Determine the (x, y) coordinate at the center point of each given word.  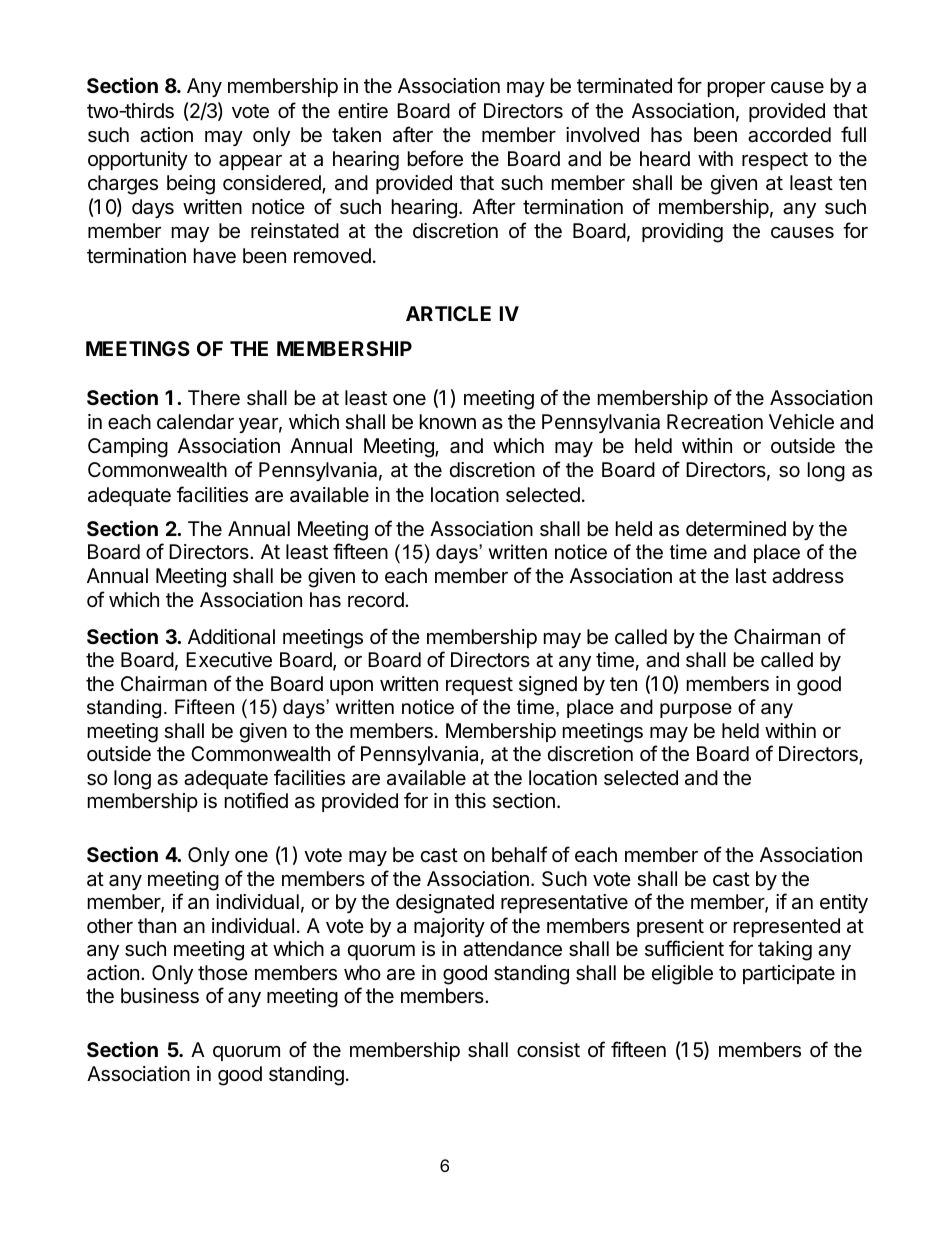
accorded (789, 135)
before (435, 158)
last (751, 576)
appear (250, 162)
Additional (231, 636)
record (377, 599)
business (160, 996)
